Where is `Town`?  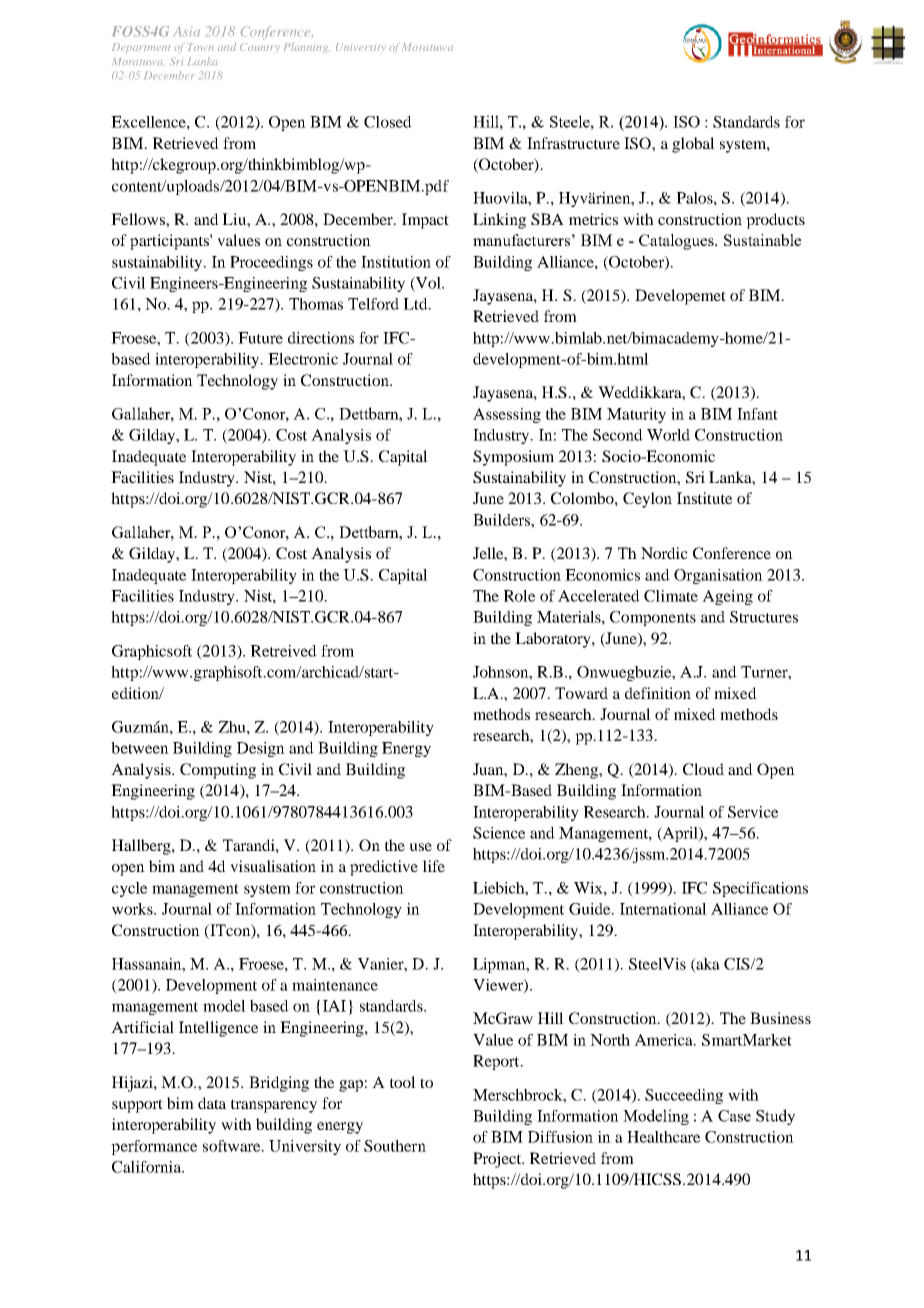
Town is located at coordinates (200, 47).
